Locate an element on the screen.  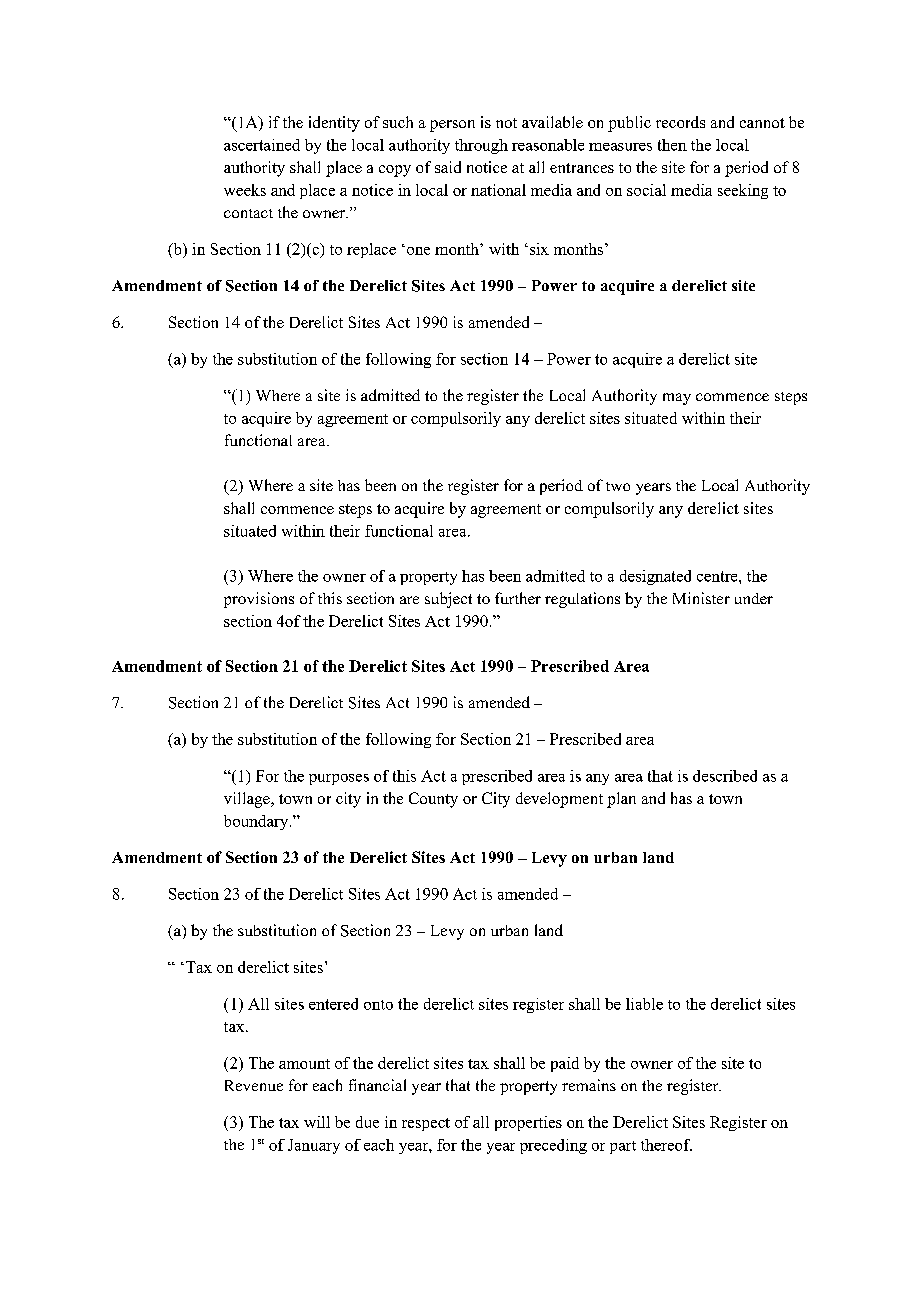
Minister is located at coordinates (701, 598).
